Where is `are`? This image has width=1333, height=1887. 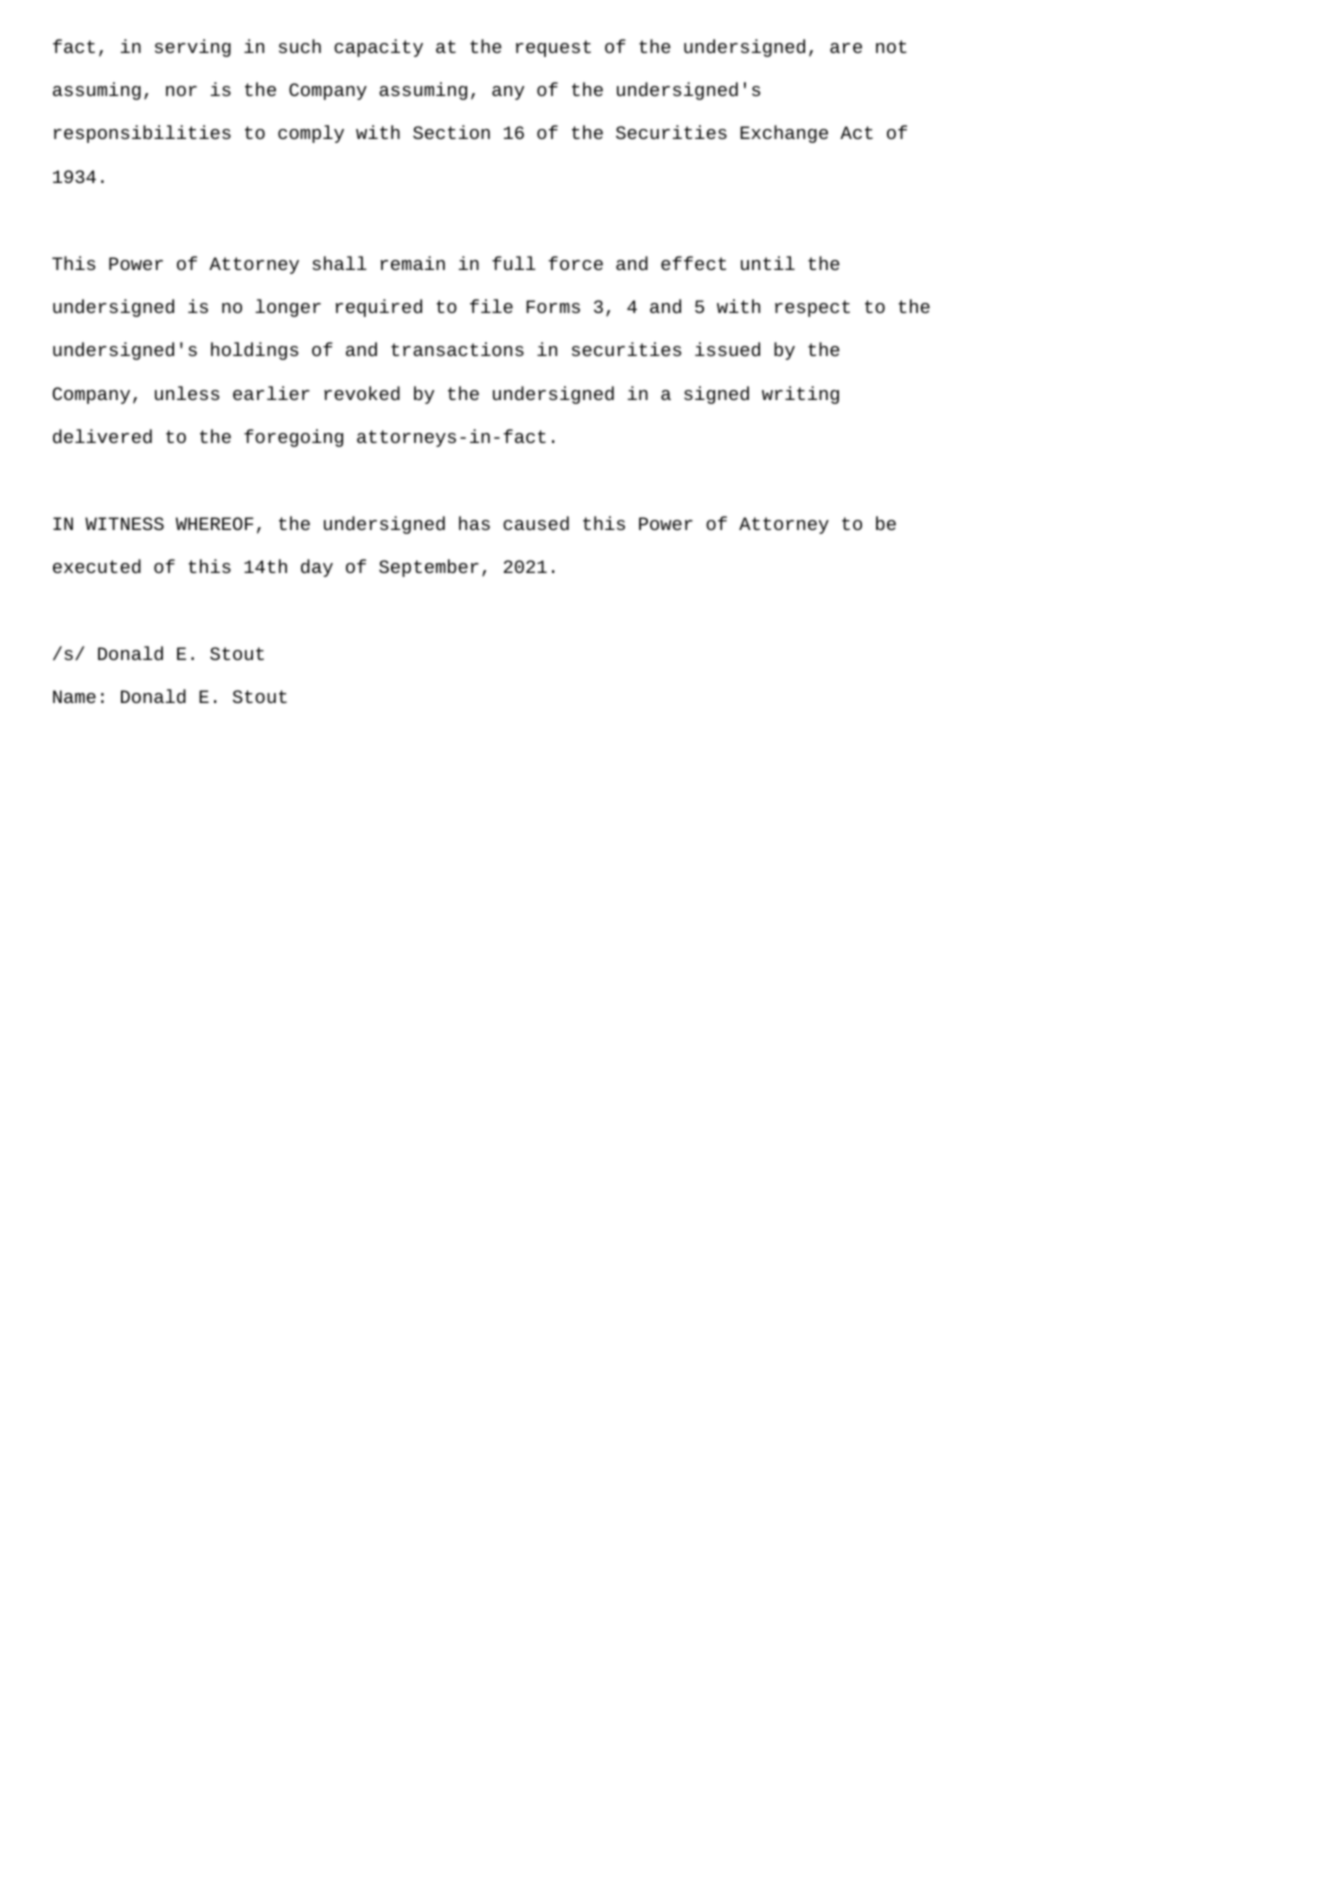 are is located at coordinates (846, 48).
